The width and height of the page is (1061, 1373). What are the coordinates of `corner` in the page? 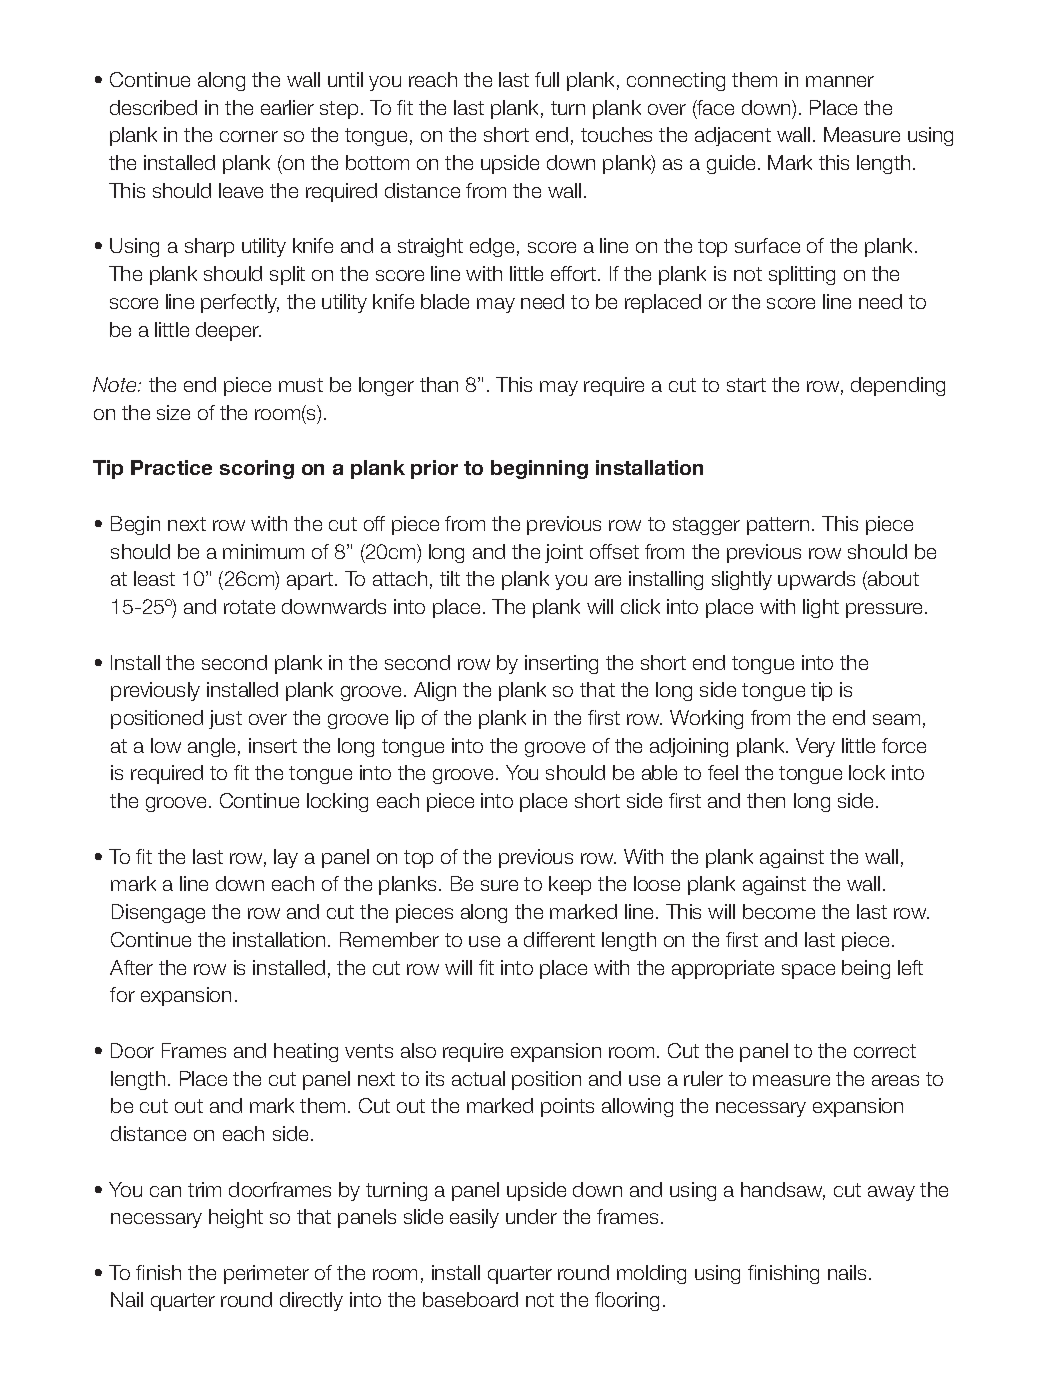 It's located at (249, 136).
